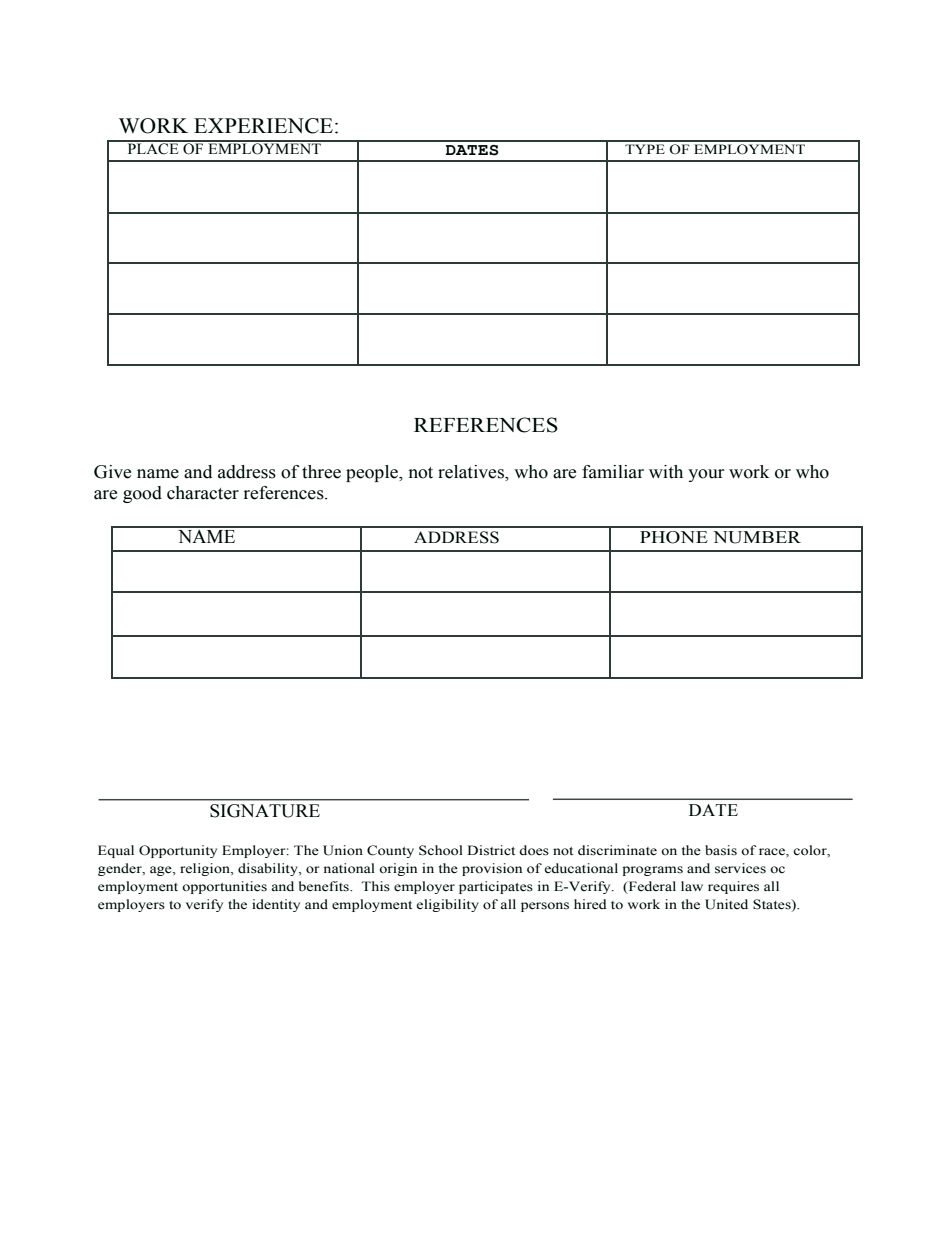 The image size is (952, 1233). I want to click on opportunities, so click(224, 887).
